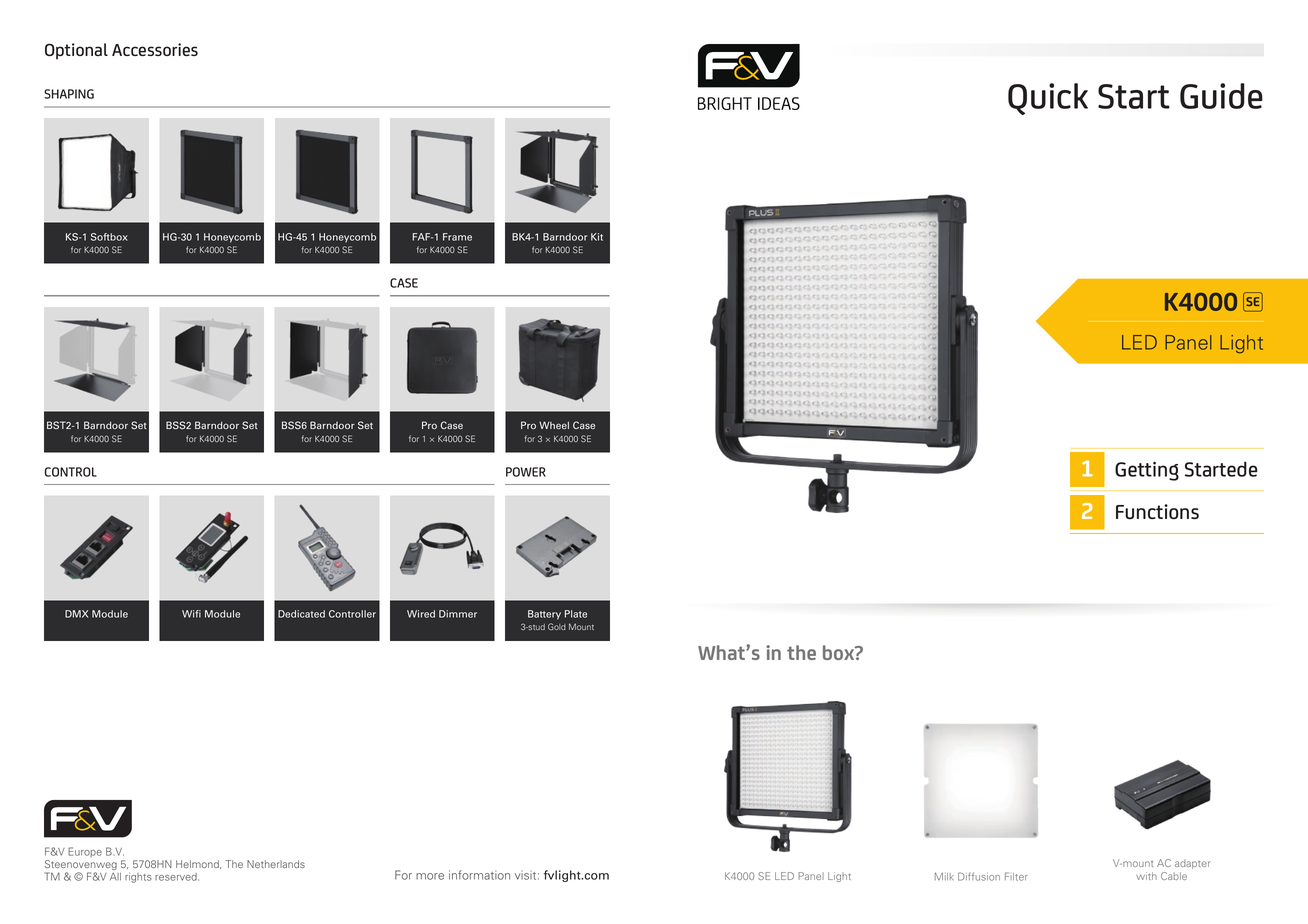 Image resolution: width=1308 pixels, height=924 pixels. What do you see at coordinates (1048, 99) in the page?
I see `Quick` at bounding box center [1048, 99].
